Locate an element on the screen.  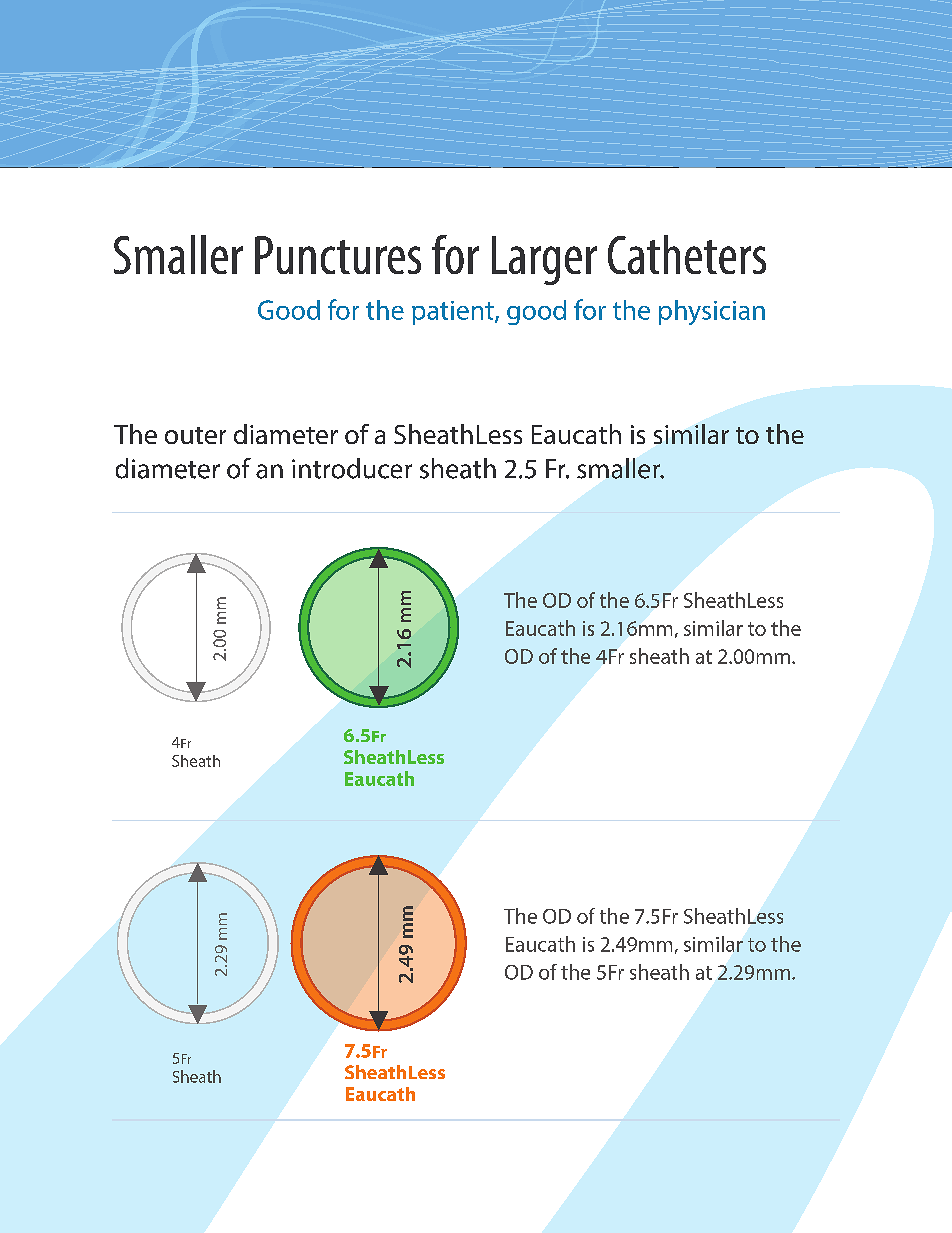
Larger is located at coordinates (544, 260).
